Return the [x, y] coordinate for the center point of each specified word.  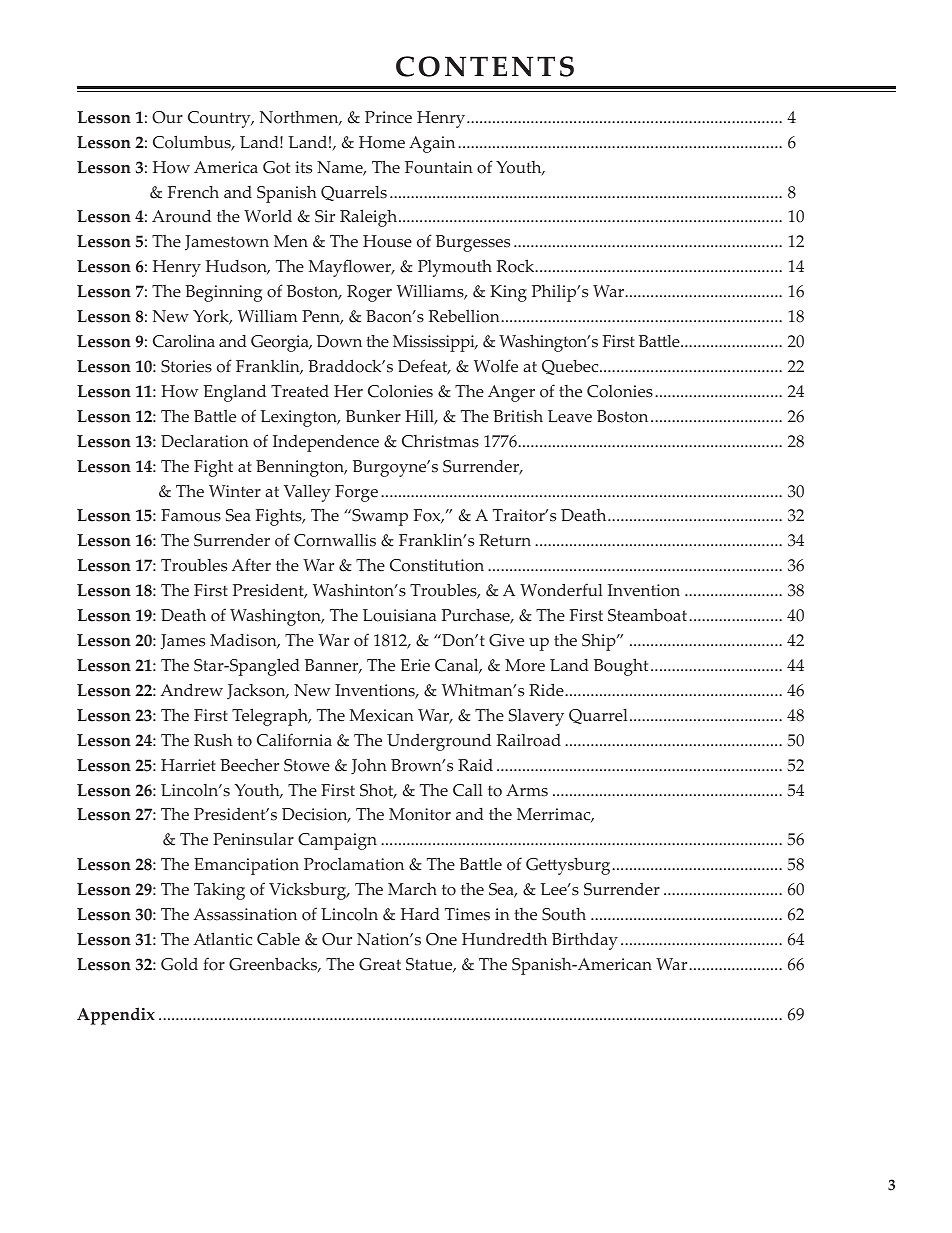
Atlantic [222, 939]
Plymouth [455, 268]
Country [220, 119]
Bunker [373, 416]
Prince [388, 117]
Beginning [223, 293]
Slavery [536, 717]
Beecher [249, 765]
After [251, 565]
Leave [570, 416]
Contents [485, 66]
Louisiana [399, 615]
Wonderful [561, 590]
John [369, 766]
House [387, 241]
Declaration [205, 441]
